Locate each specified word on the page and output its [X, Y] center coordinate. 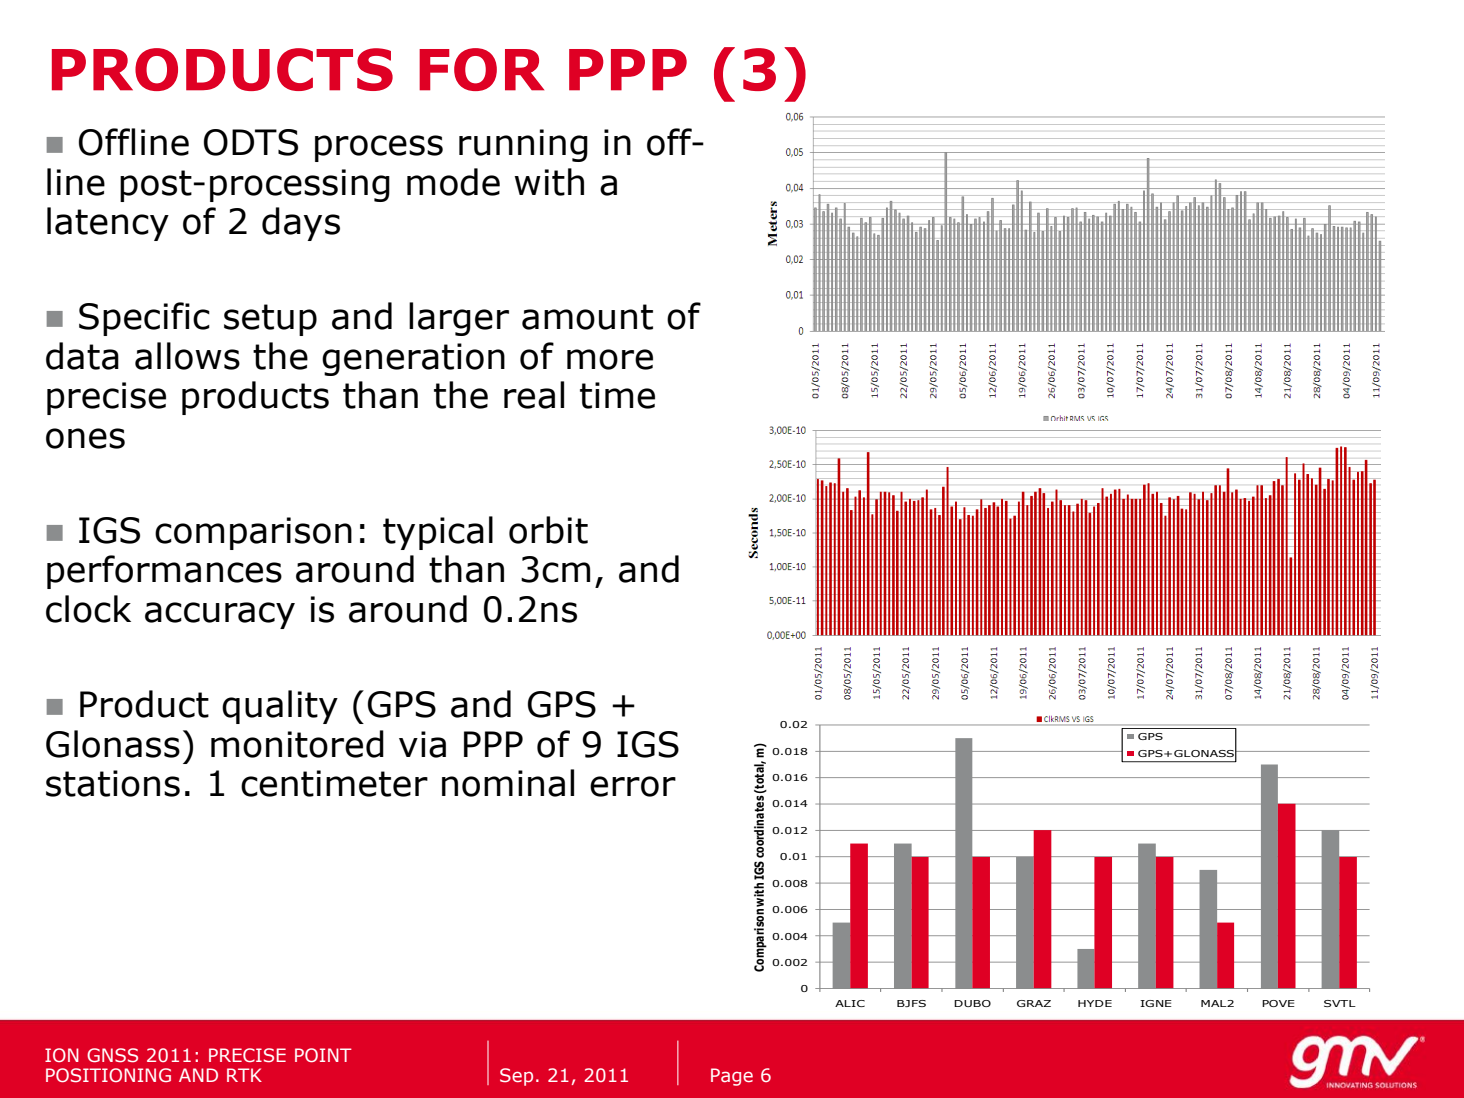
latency [108, 224]
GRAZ [1034, 1003]
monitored [297, 744]
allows [187, 356]
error [633, 786]
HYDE [1095, 1003]
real [534, 395]
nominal [508, 783]
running [523, 145]
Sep [516, 1077]
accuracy [220, 615]
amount [587, 317]
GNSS [112, 1055]
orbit [548, 530]
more [610, 359]
